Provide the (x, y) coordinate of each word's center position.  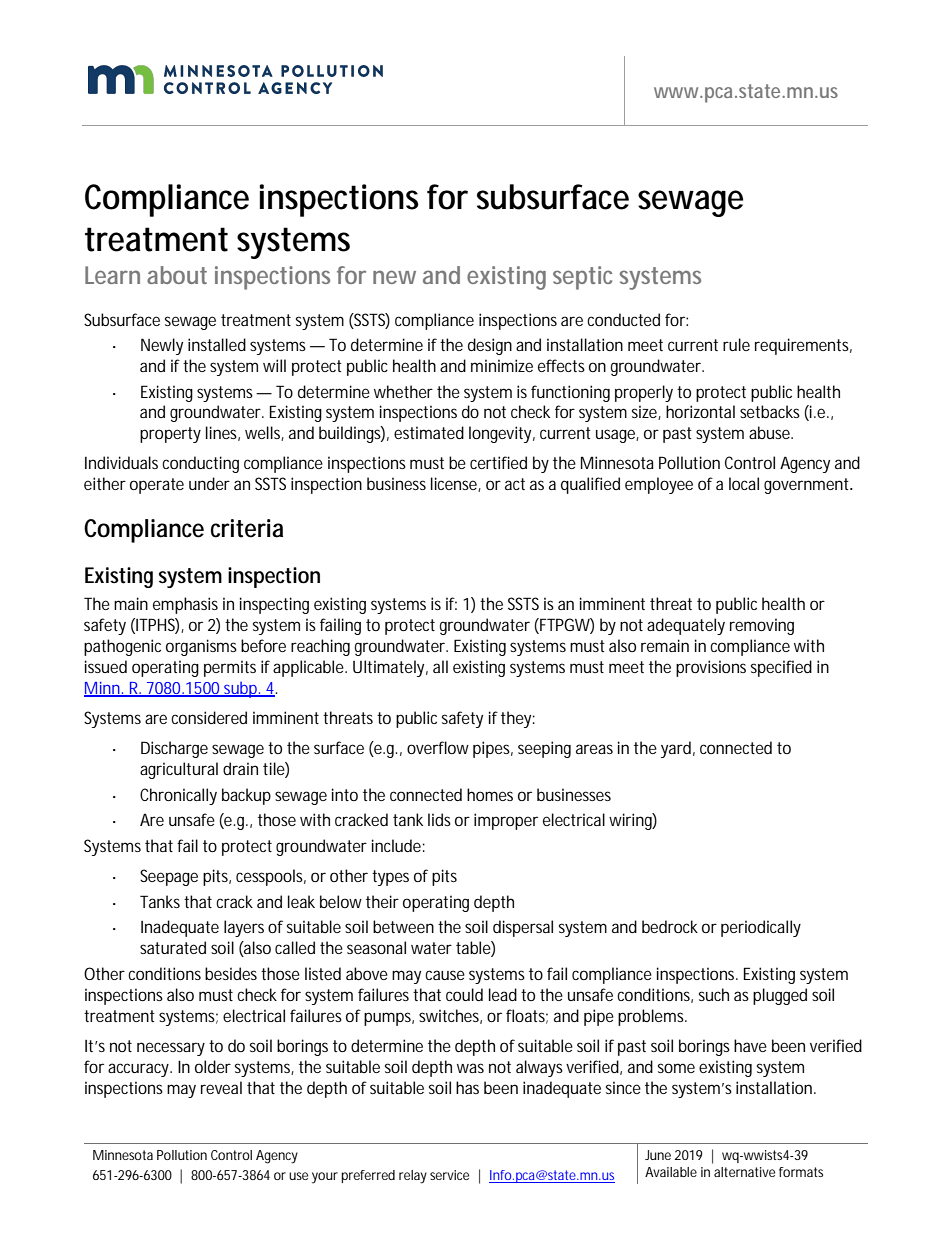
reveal (221, 1087)
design (490, 346)
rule (736, 344)
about (177, 275)
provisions (711, 668)
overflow (438, 747)
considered (209, 717)
